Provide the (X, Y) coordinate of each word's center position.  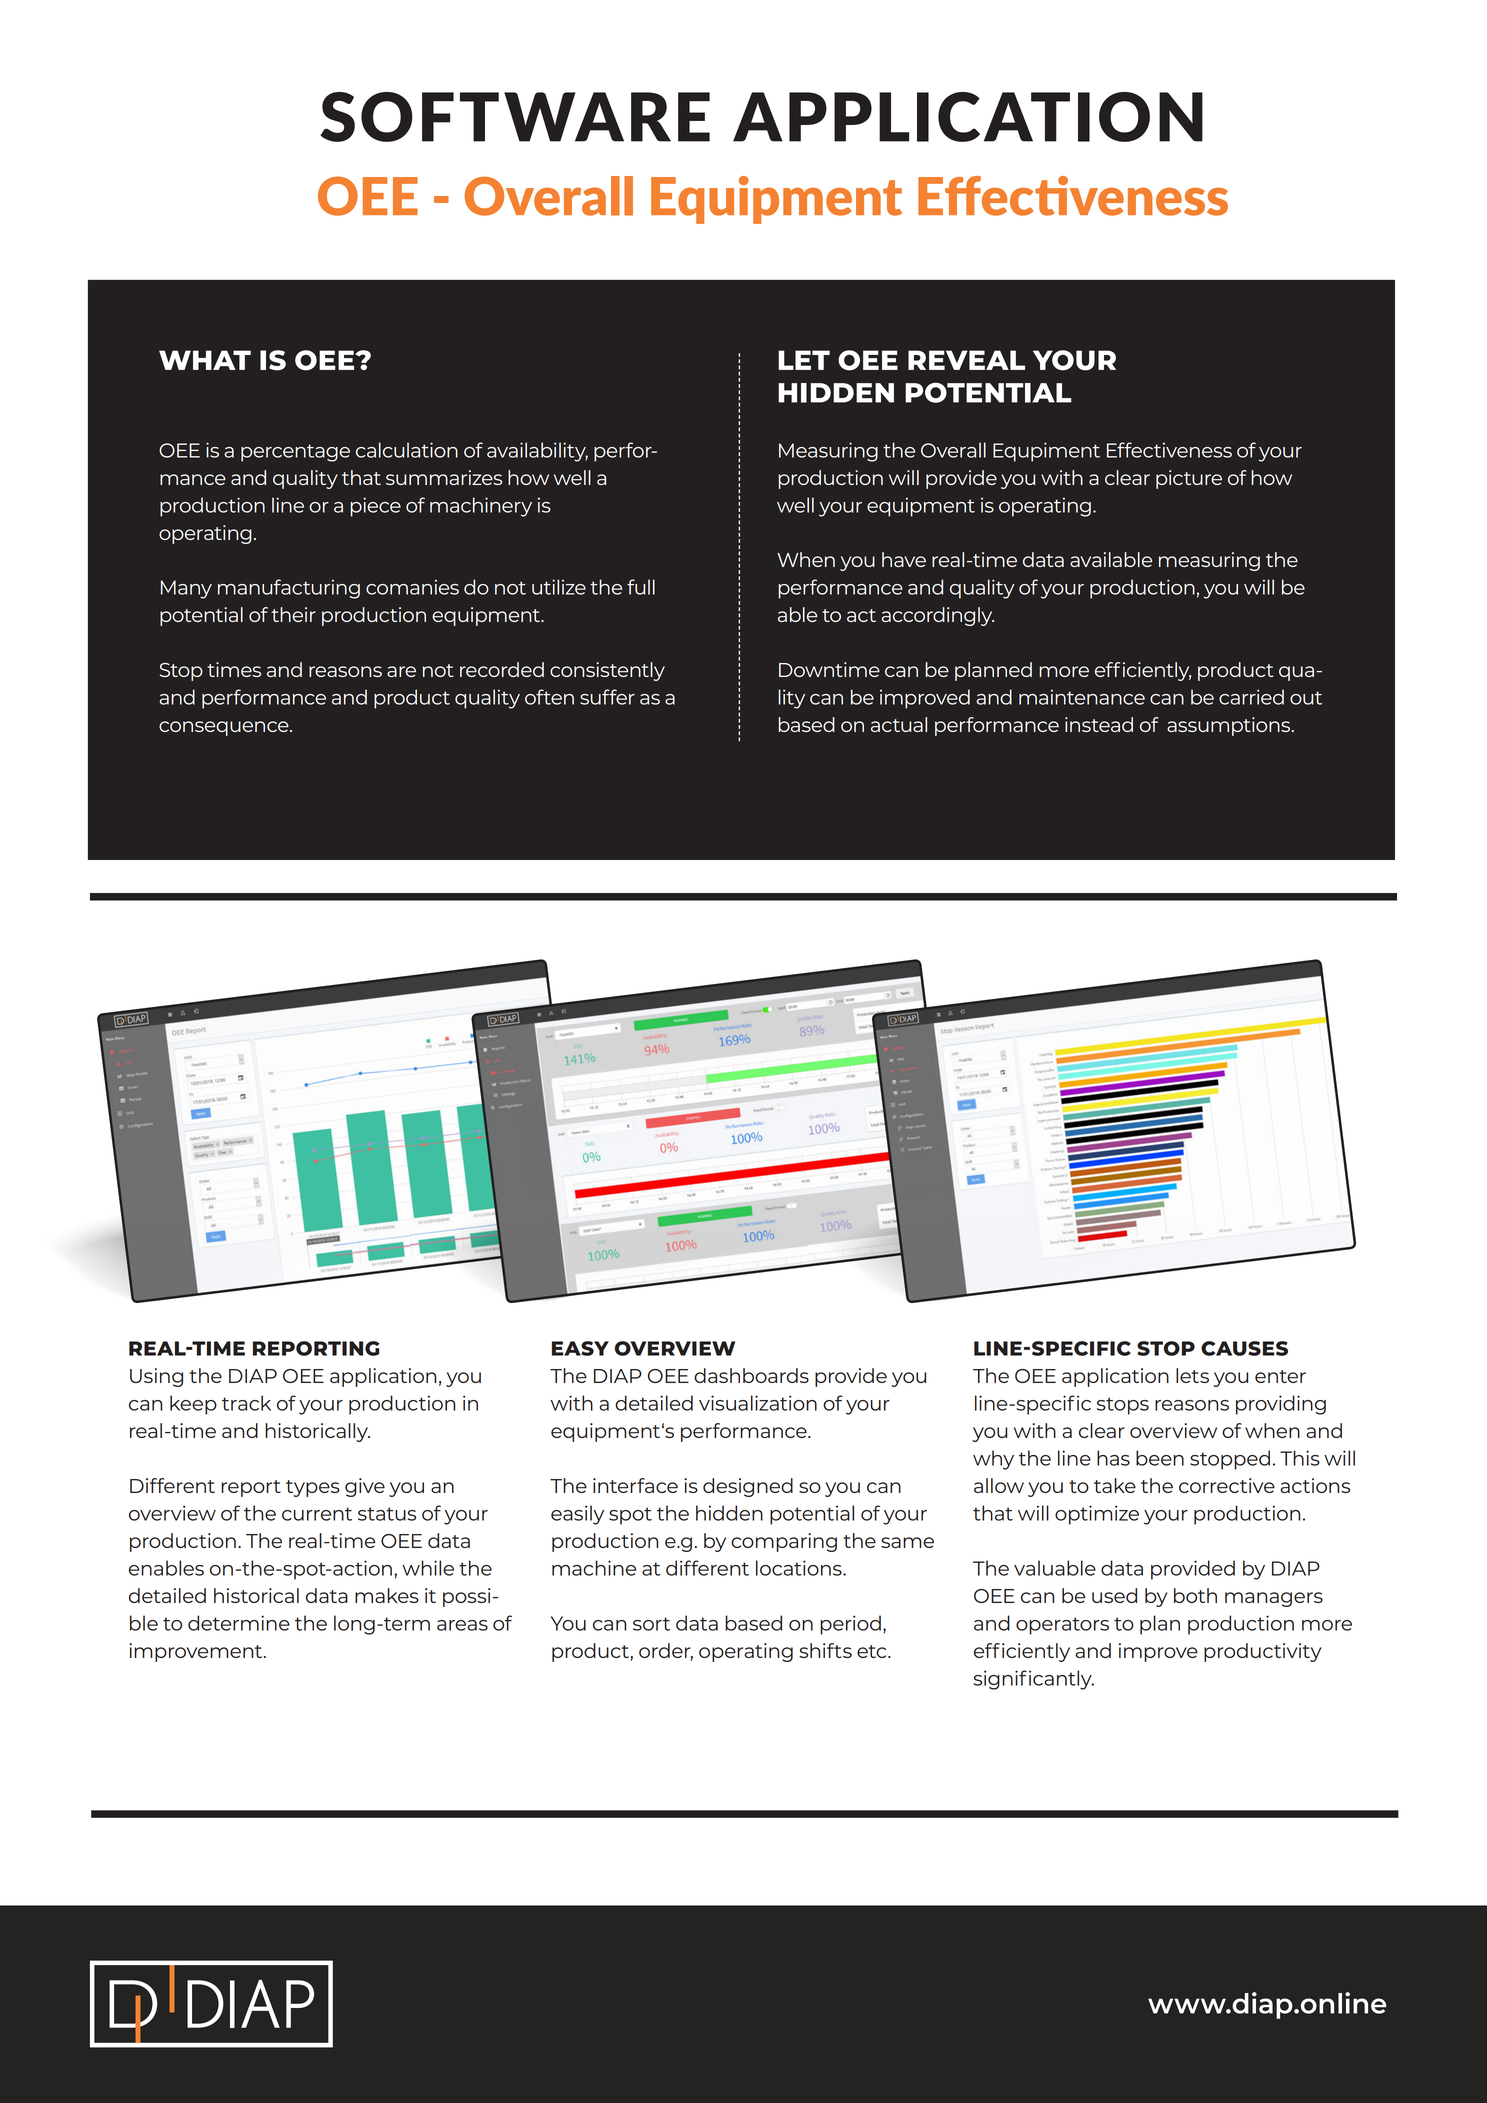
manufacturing (289, 589)
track (246, 1403)
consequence (225, 728)
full (641, 587)
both (1195, 1595)
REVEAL (966, 360)
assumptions (1228, 726)
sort (651, 1624)
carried (1251, 697)
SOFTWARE (515, 117)
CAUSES (1244, 1348)
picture (1189, 479)
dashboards (751, 1375)
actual (899, 724)
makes (387, 1595)
